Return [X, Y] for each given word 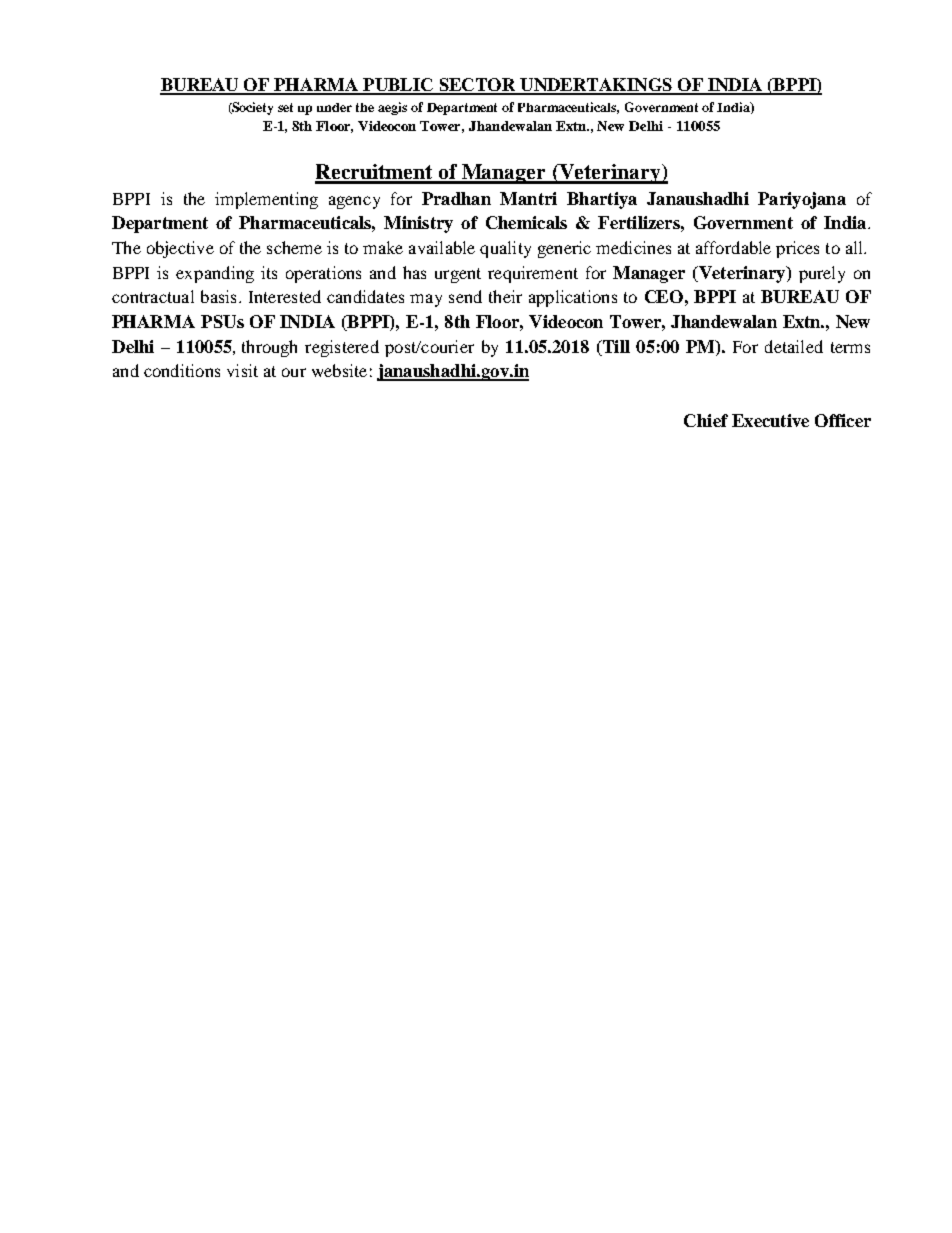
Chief [706, 420]
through [269, 348]
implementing [266, 200]
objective [180, 249]
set [285, 107]
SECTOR [477, 86]
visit [242, 370]
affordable [733, 247]
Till [615, 346]
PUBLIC [398, 86]
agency [354, 202]
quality [505, 249]
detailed [794, 346]
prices [797, 249]
